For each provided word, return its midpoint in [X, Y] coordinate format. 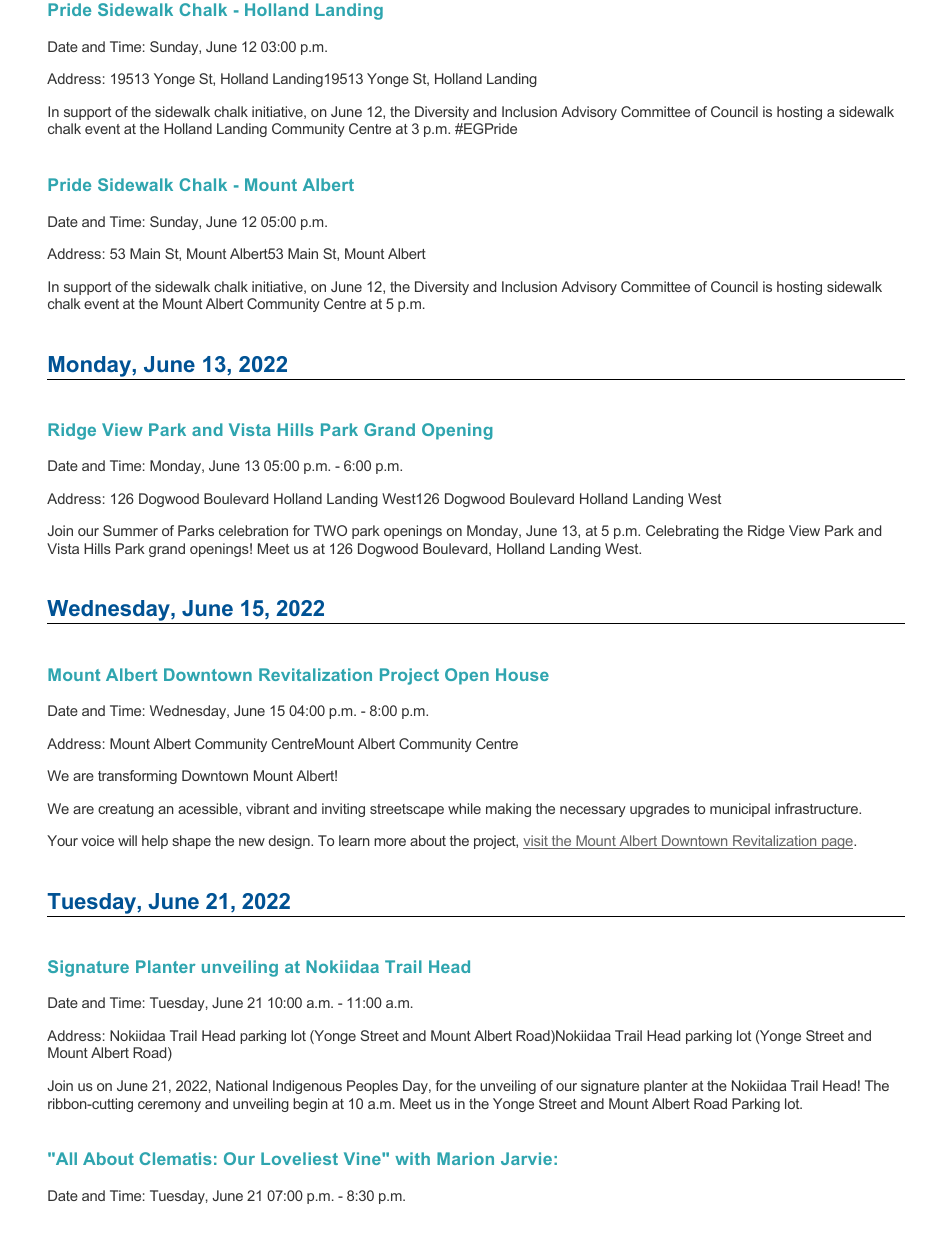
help [155, 842]
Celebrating [682, 532]
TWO [330, 530]
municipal [740, 810]
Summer [130, 530]
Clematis [175, 1158]
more [390, 842]
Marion [465, 1158]
